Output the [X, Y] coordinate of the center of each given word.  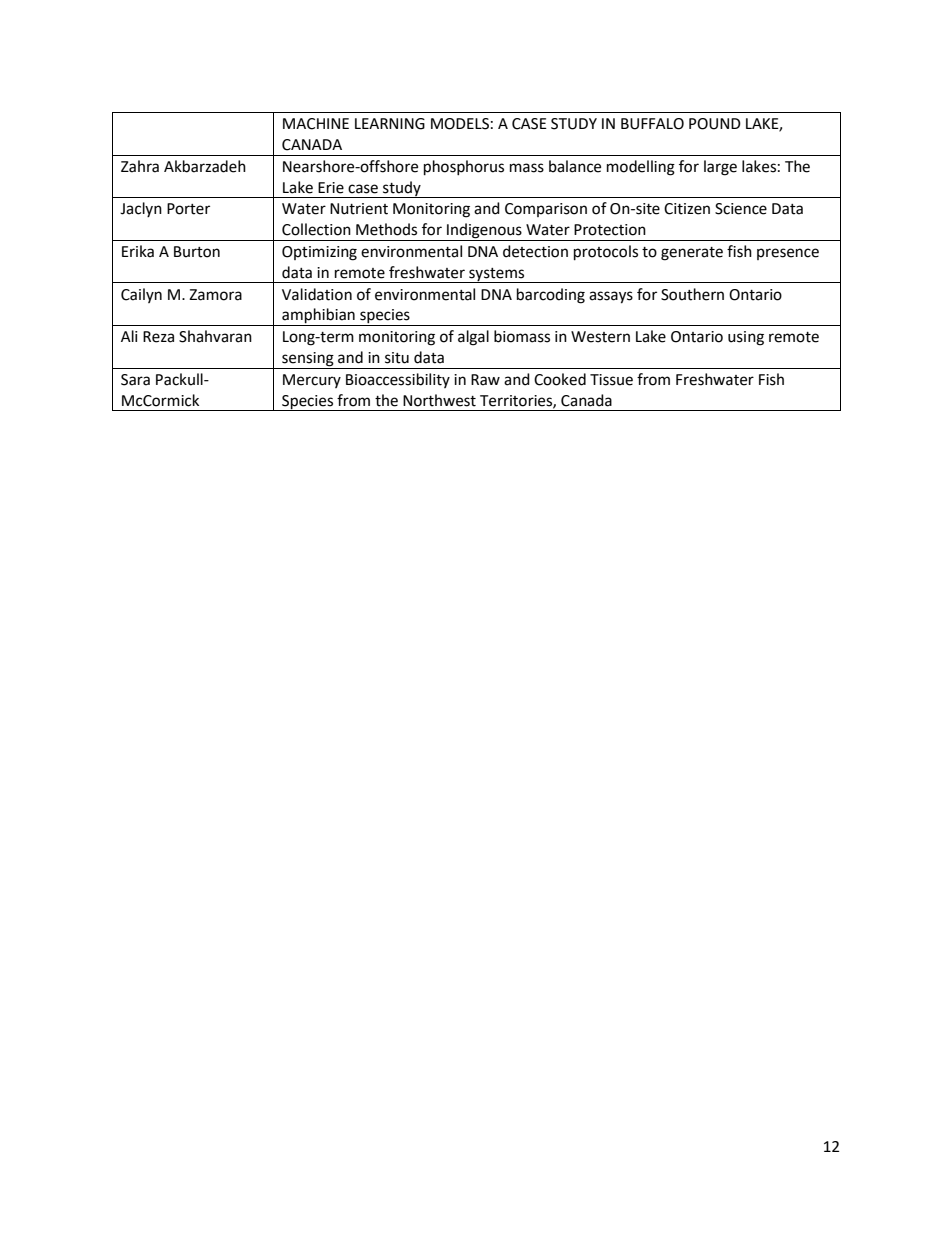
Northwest [439, 400]
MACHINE [316, 124]
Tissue [611, 380]
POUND [715, 124]
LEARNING [390, 124]
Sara [135, 380]
